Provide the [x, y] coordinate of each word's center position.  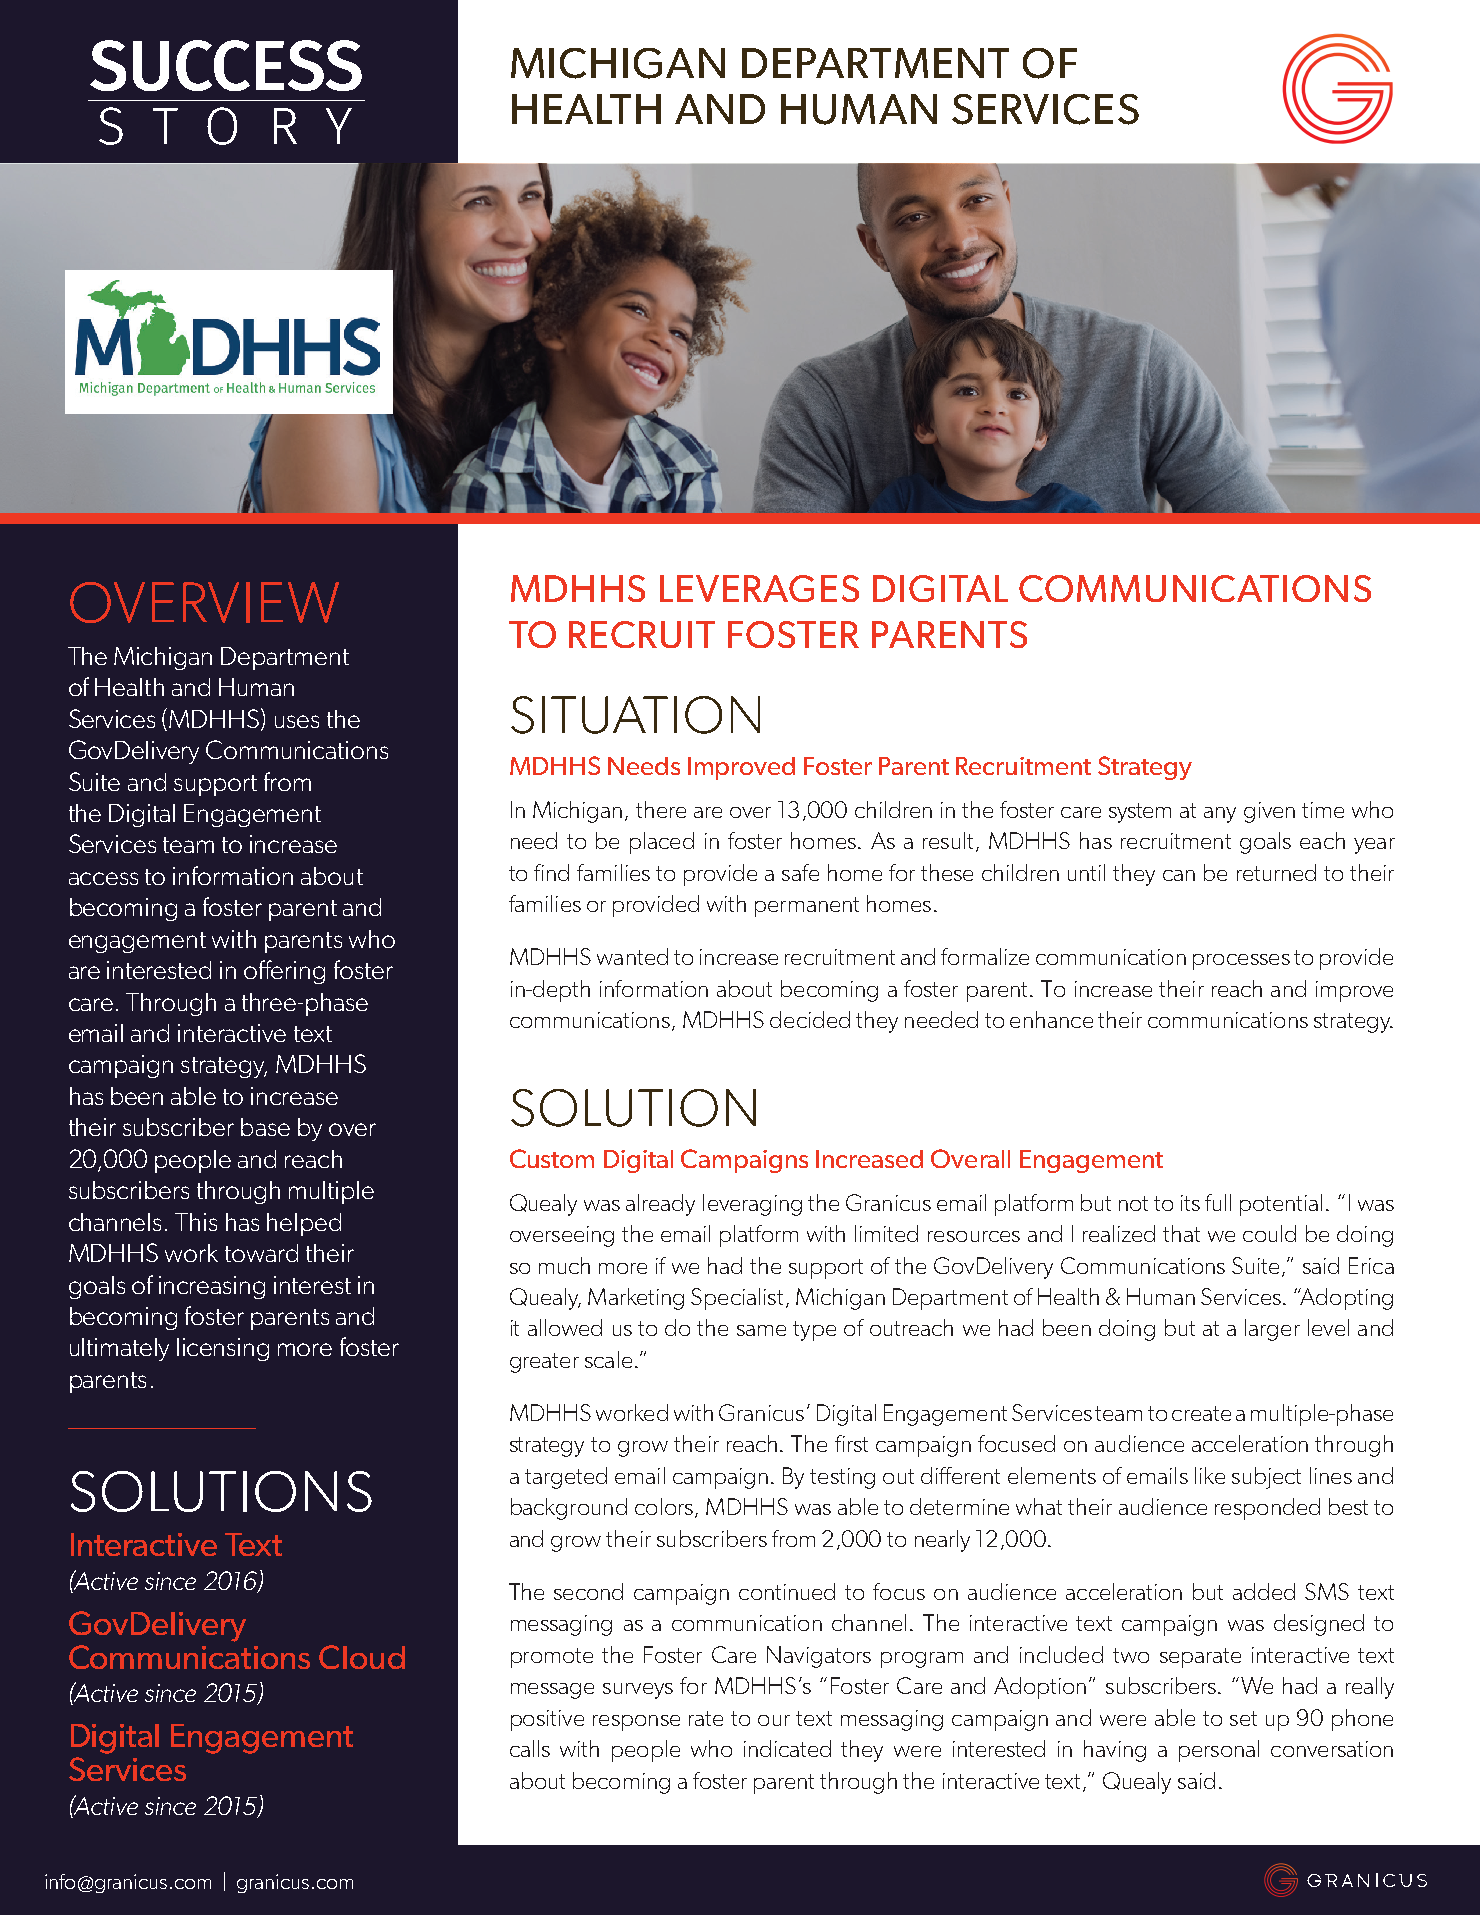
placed [662, 843]
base [265, 1127]
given [1269, 812]
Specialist [737, 1299]
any [1220, 815]
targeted [566, 1478]
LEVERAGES [759, 588]
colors [664, 1506]
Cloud [362, 1657]
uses [297, 721]
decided [810, 1019]
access [103, 878]
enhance [1051, 1019]
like [1210, 1475]
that [1181, 1233]
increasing [212, 1287]
